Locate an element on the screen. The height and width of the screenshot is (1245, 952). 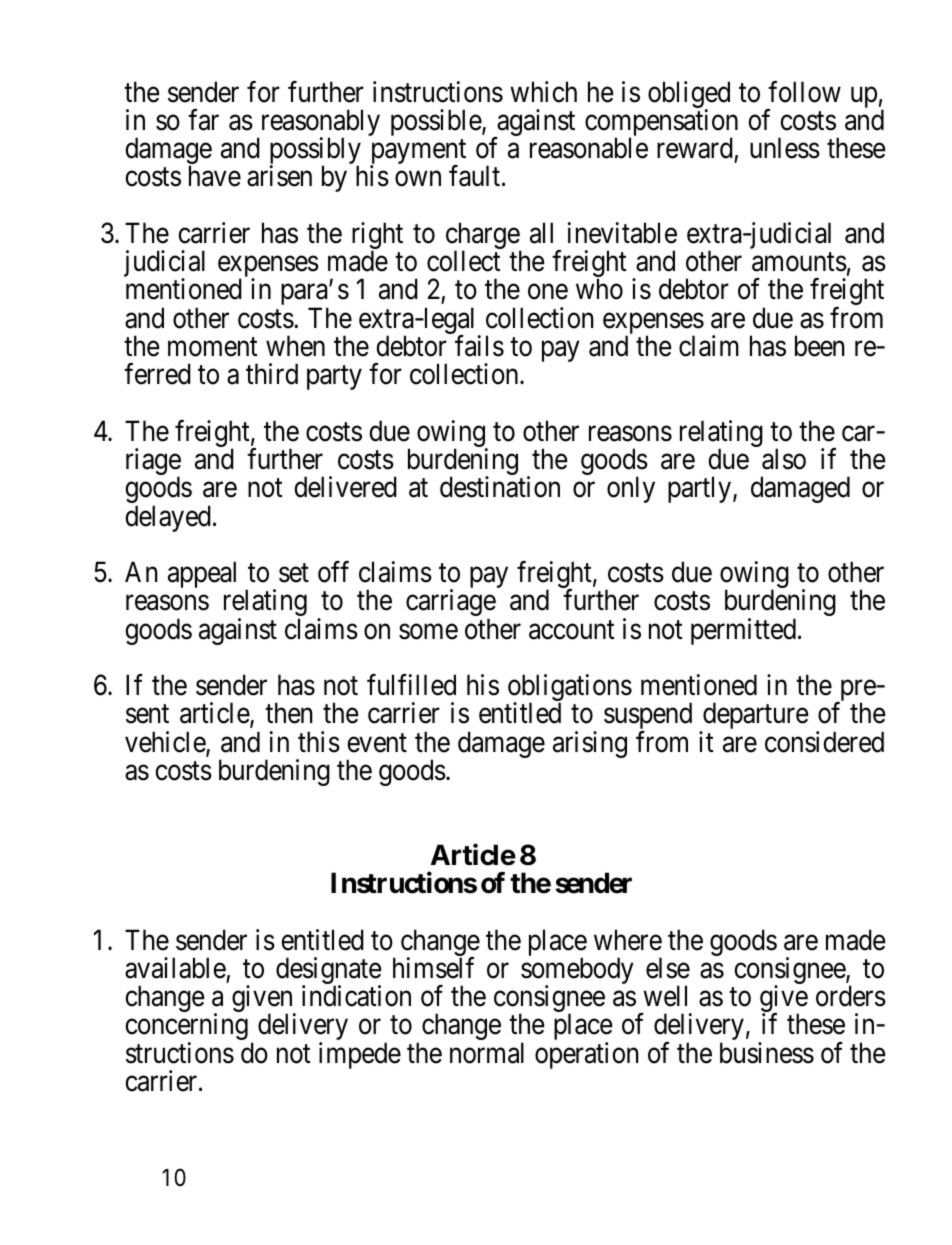
obligations is located at coordinates (570, 689).
